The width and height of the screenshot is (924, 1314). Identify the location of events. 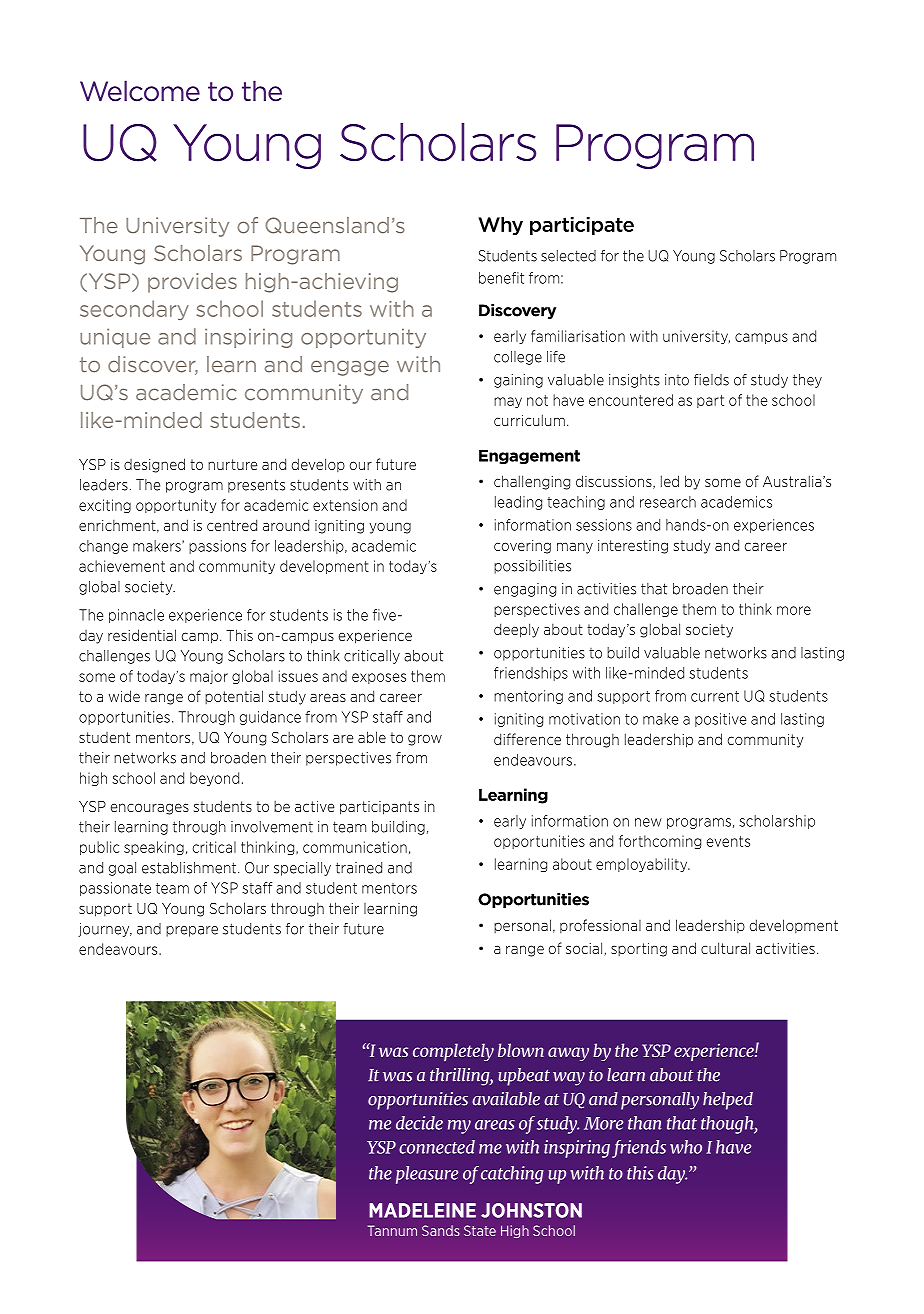
(728, 841).
